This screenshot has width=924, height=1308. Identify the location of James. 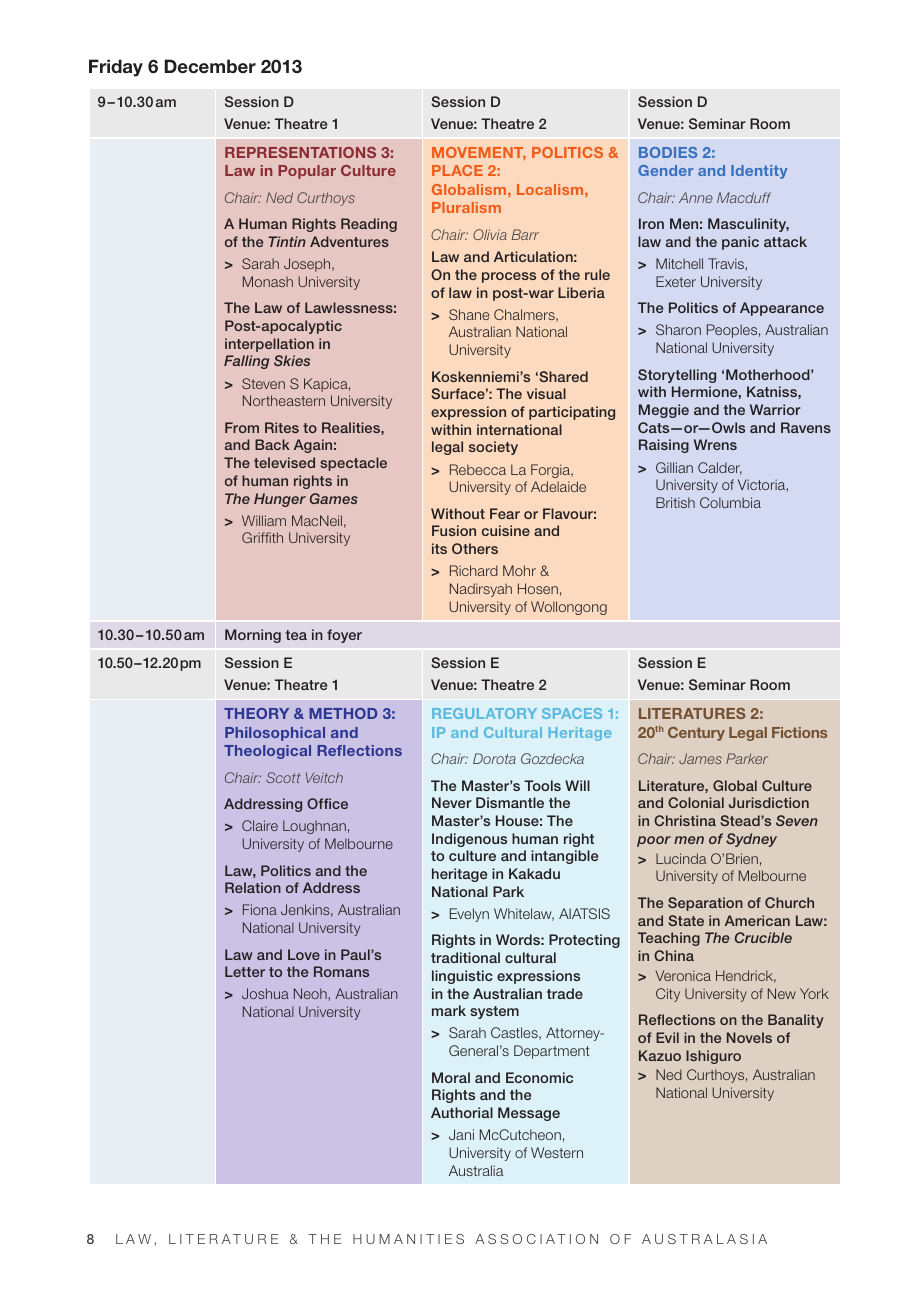
(700, 758).
